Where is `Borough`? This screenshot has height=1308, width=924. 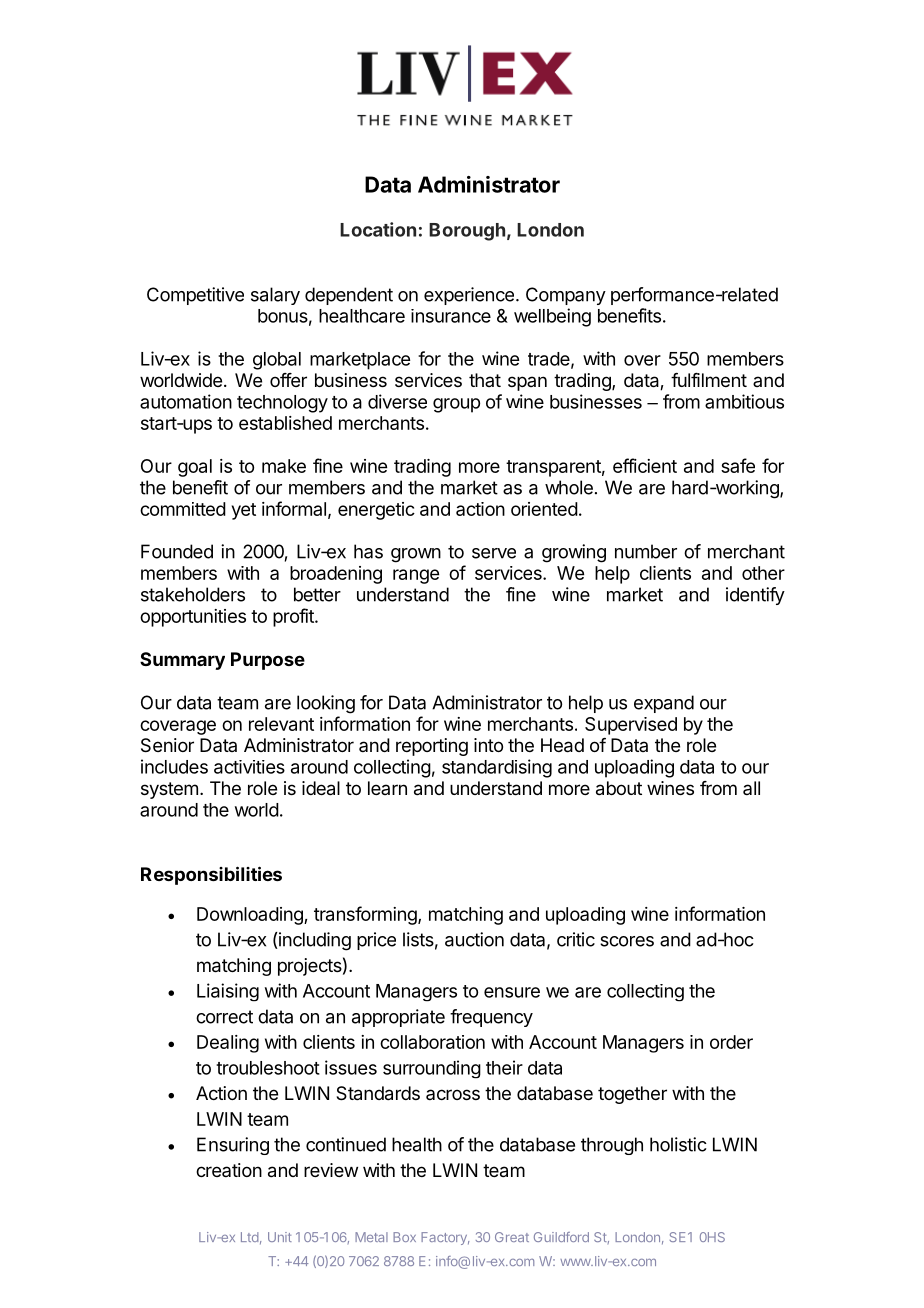 Borough is located at coordinates (467, 232).
